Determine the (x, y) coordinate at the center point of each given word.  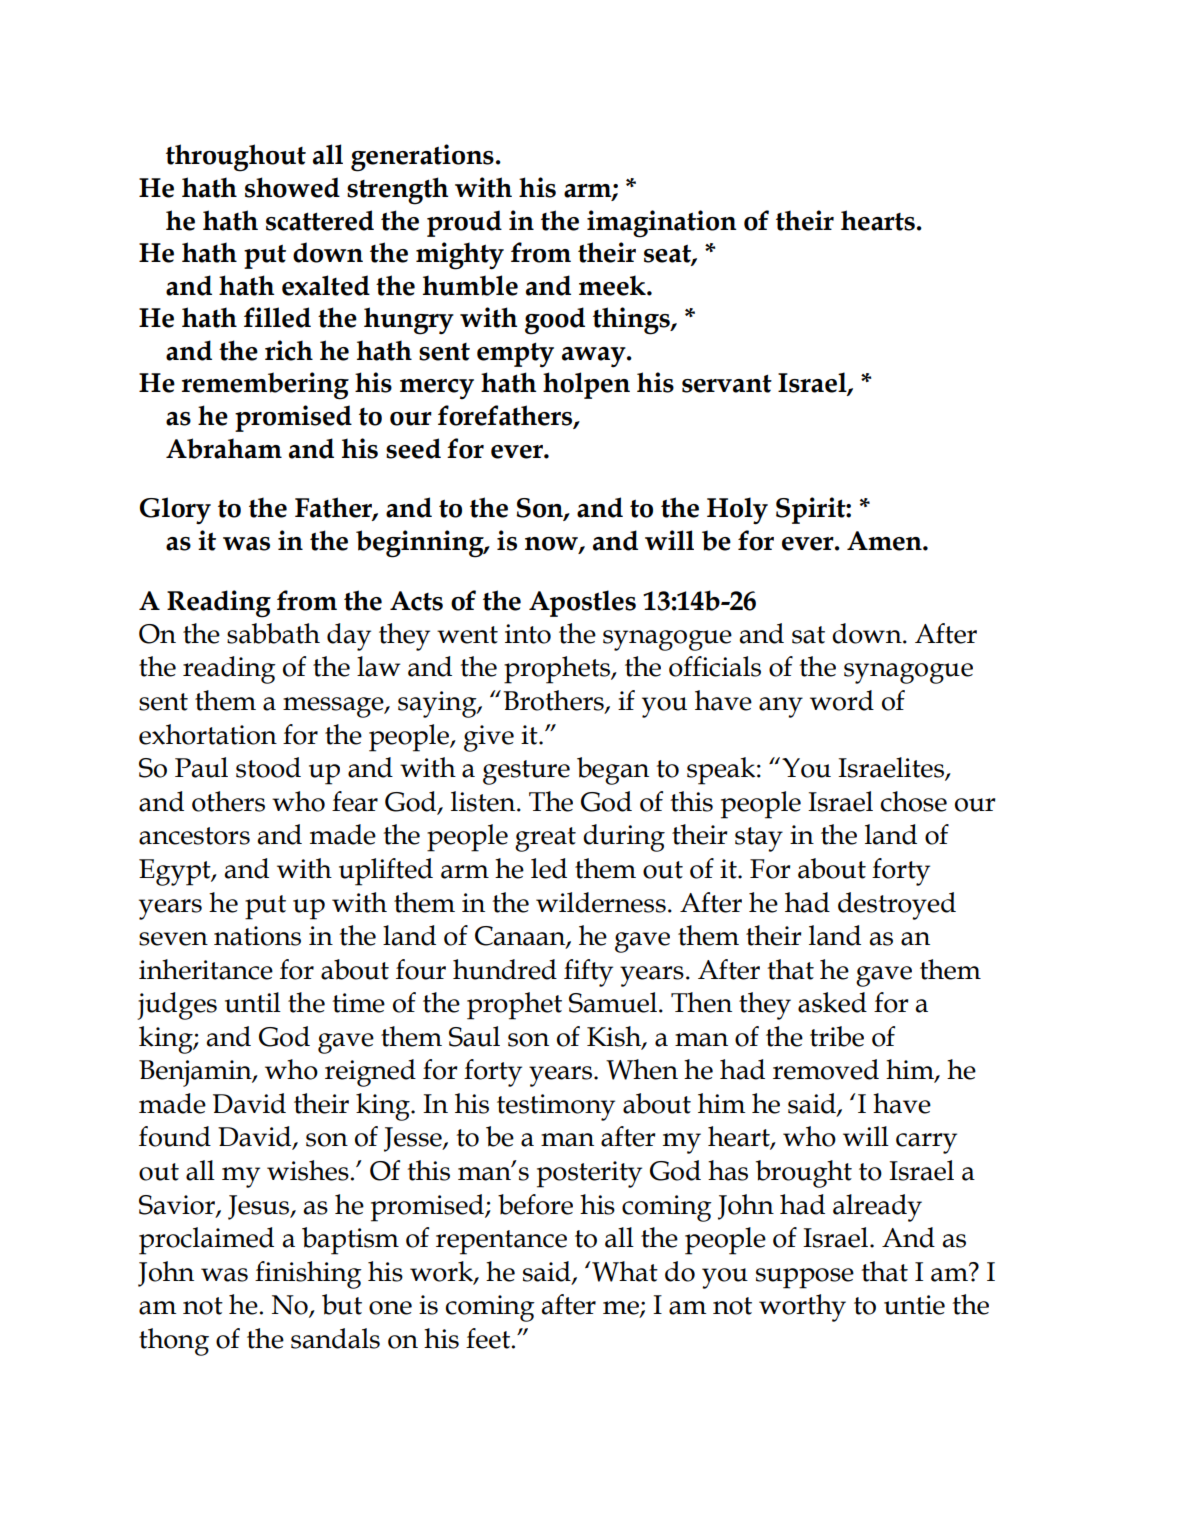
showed (292, 187)
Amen (885, 541)
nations (257, 936)
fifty (588, 973)
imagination (662, 224)
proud (464, 223)
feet (489, 1338)
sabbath (273, 633)
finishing (308, 1275)
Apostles (582, 603)
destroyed (897, 906)
